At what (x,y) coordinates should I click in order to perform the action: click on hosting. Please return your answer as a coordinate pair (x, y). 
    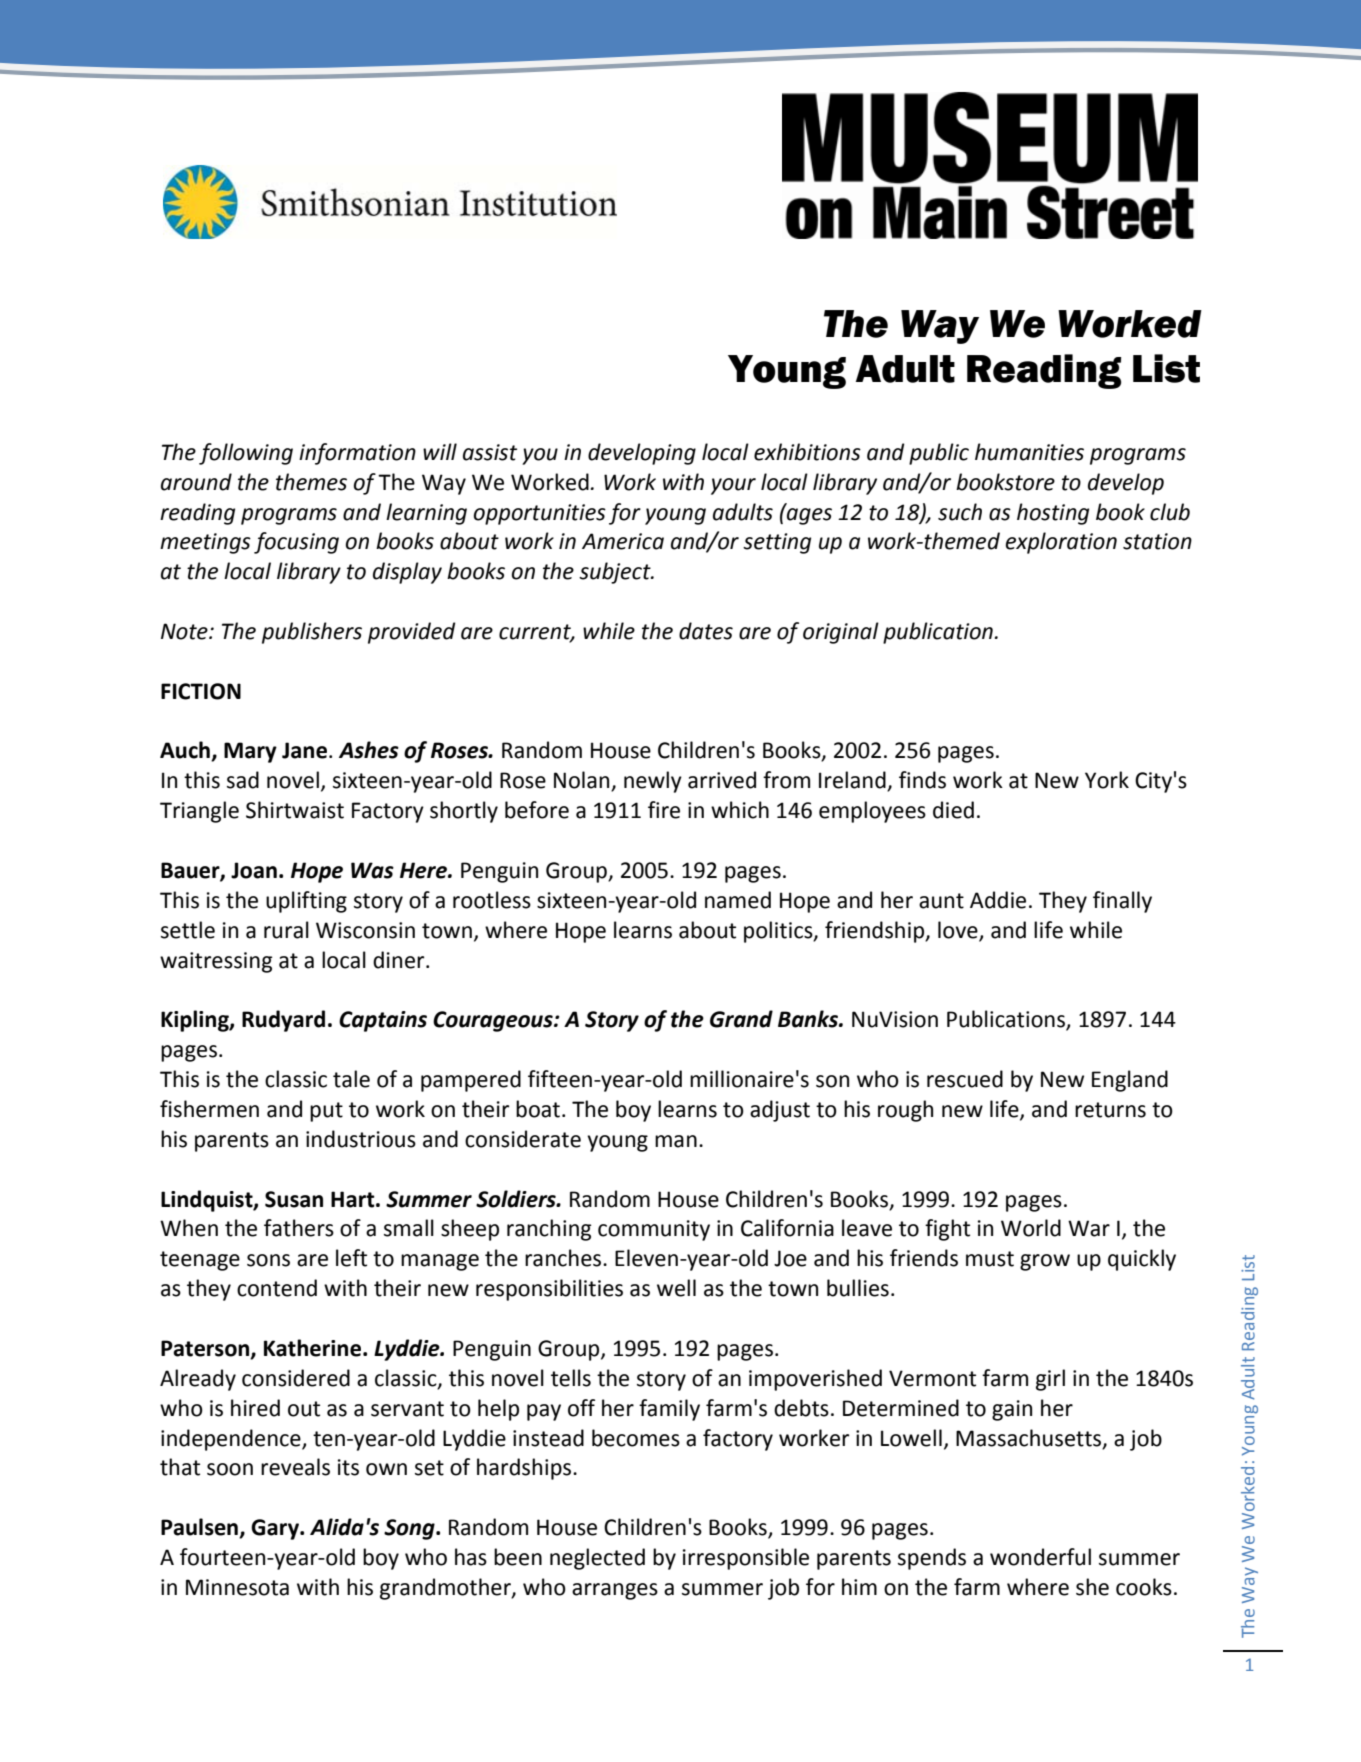
    Looking at the image, I should click on (1053, 514).
